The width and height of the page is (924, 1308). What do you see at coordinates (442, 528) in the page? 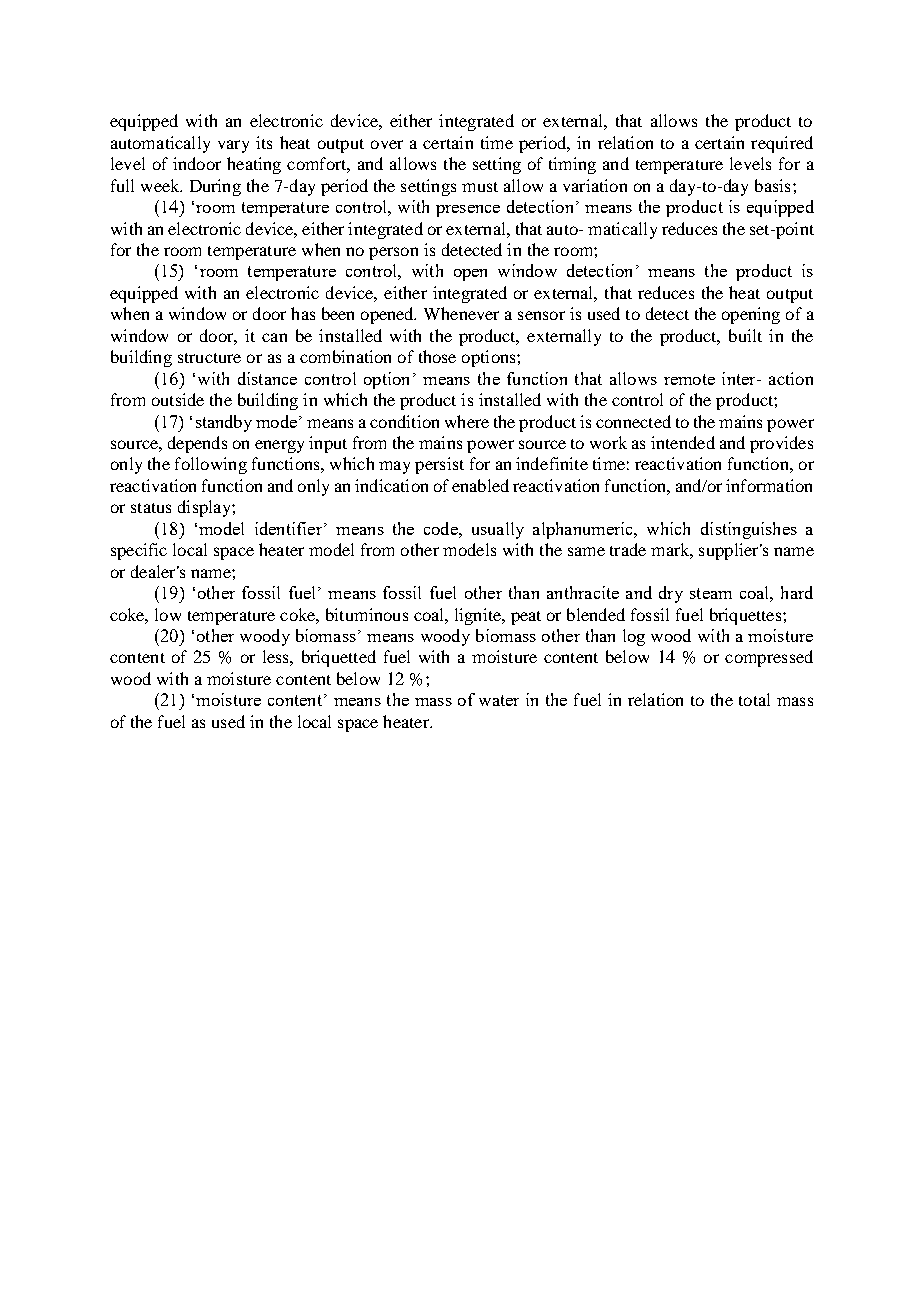
I see `code` at bounding box center [442, 528].
